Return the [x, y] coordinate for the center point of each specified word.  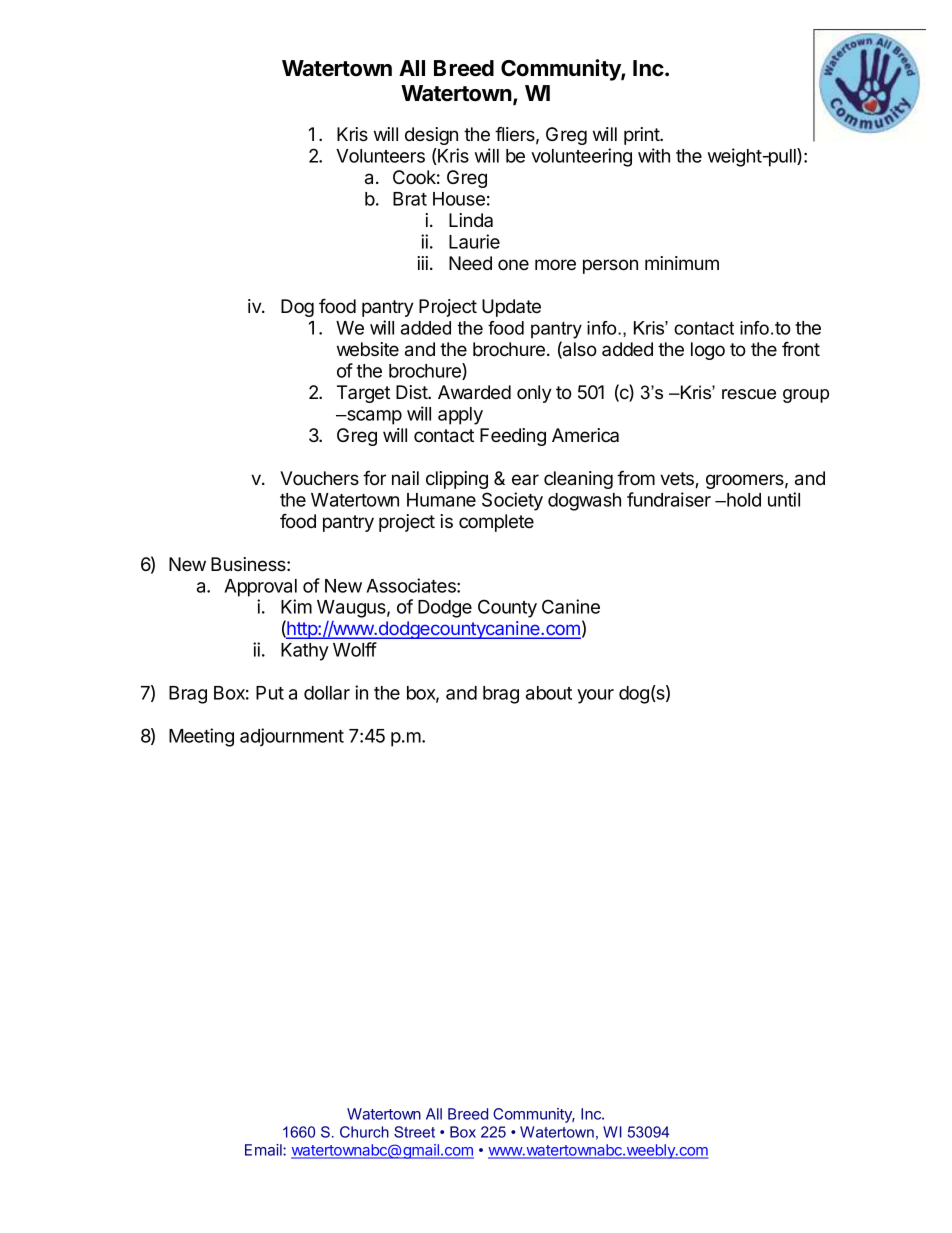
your [595, 696]
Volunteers [380, 156]
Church [364, 1132]
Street [414, 1132]
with [654, 155]
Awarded [474, 392]
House [459, 199]
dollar [327, 693]
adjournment [292, 737]
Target [363, 394]
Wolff [355, 649]
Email [264, 1150]
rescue [749, 394]
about [549, 693]
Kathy [305, 652]
